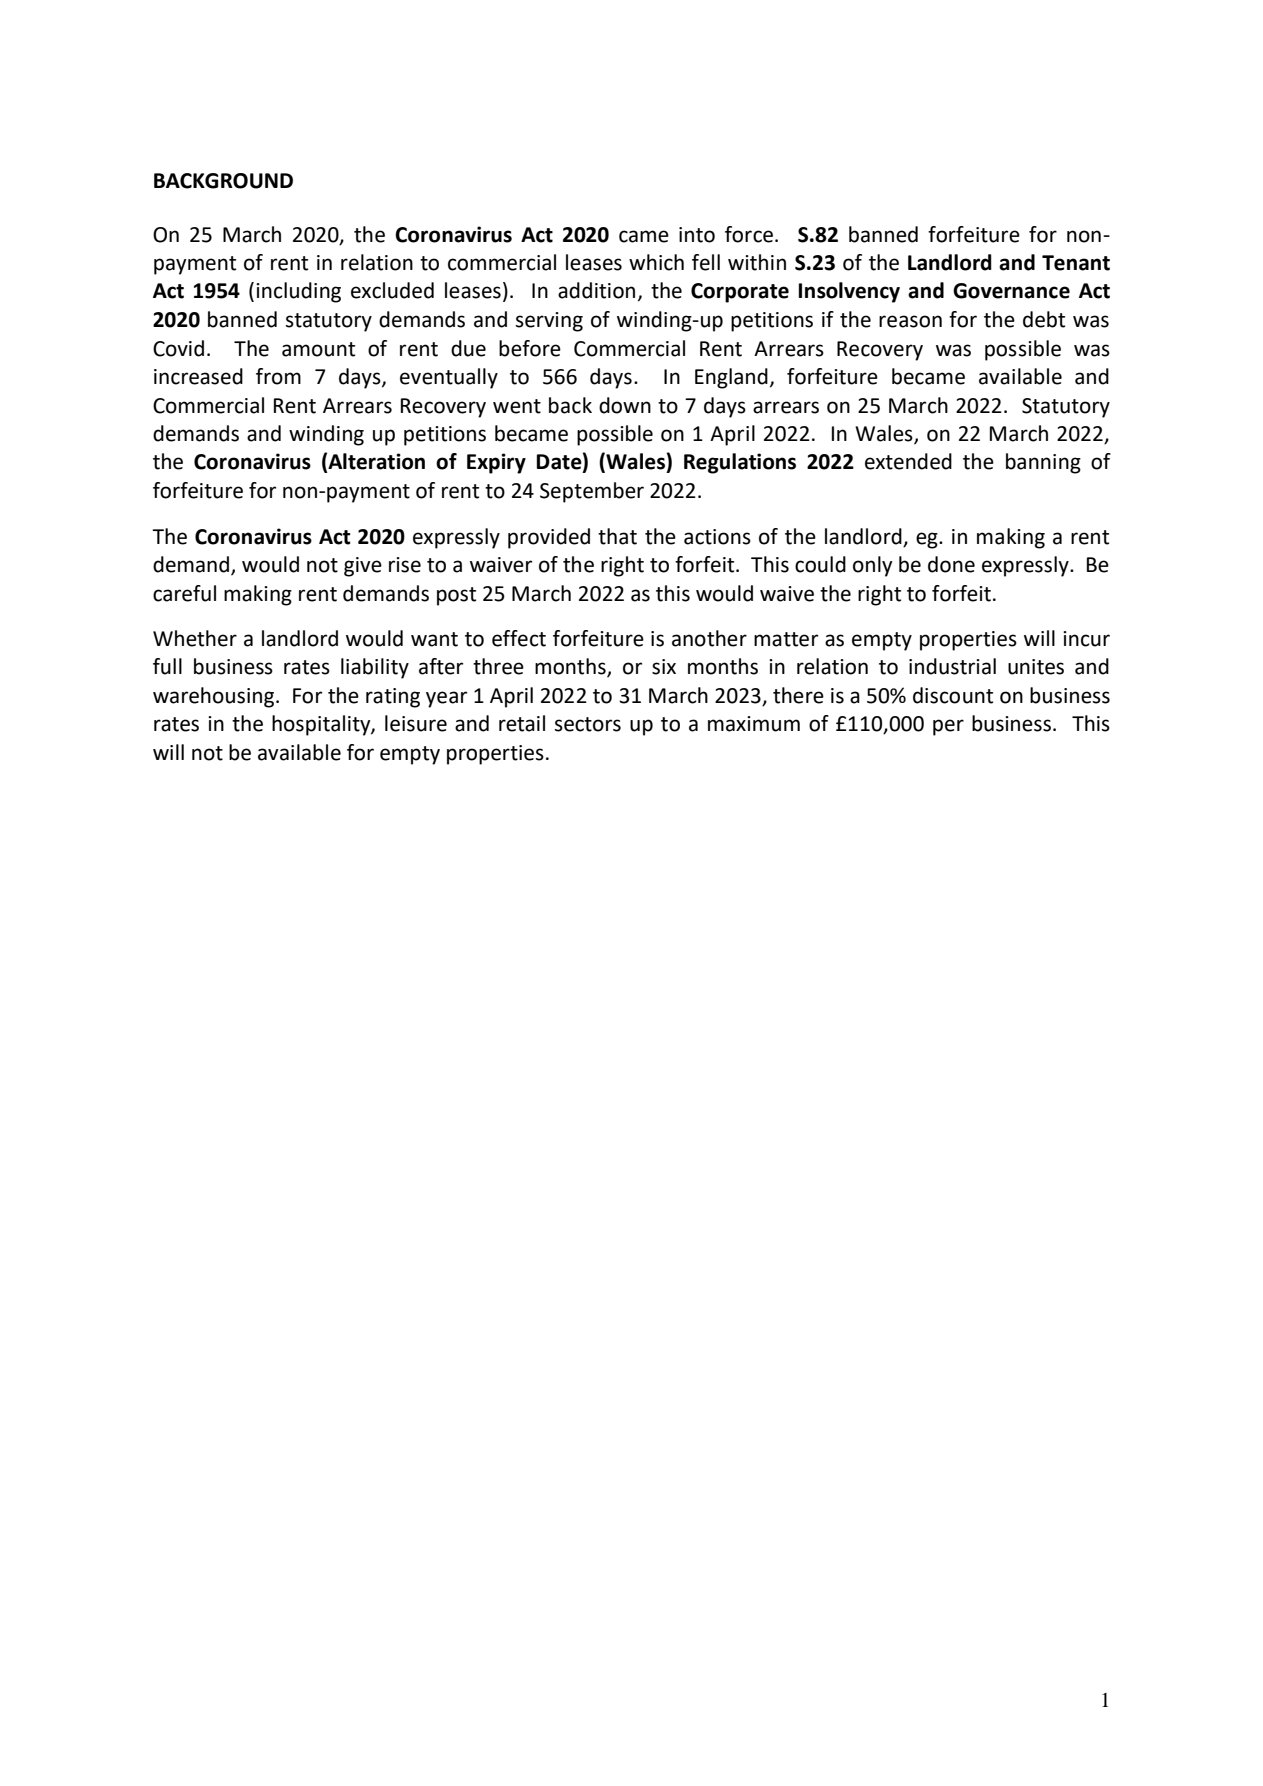 Image resolution: width=1263 pixels, height=1786 pixels. What do you see at coordinates (953, 695) in the page?
I see `discount` at bounding box center [953, 695].
